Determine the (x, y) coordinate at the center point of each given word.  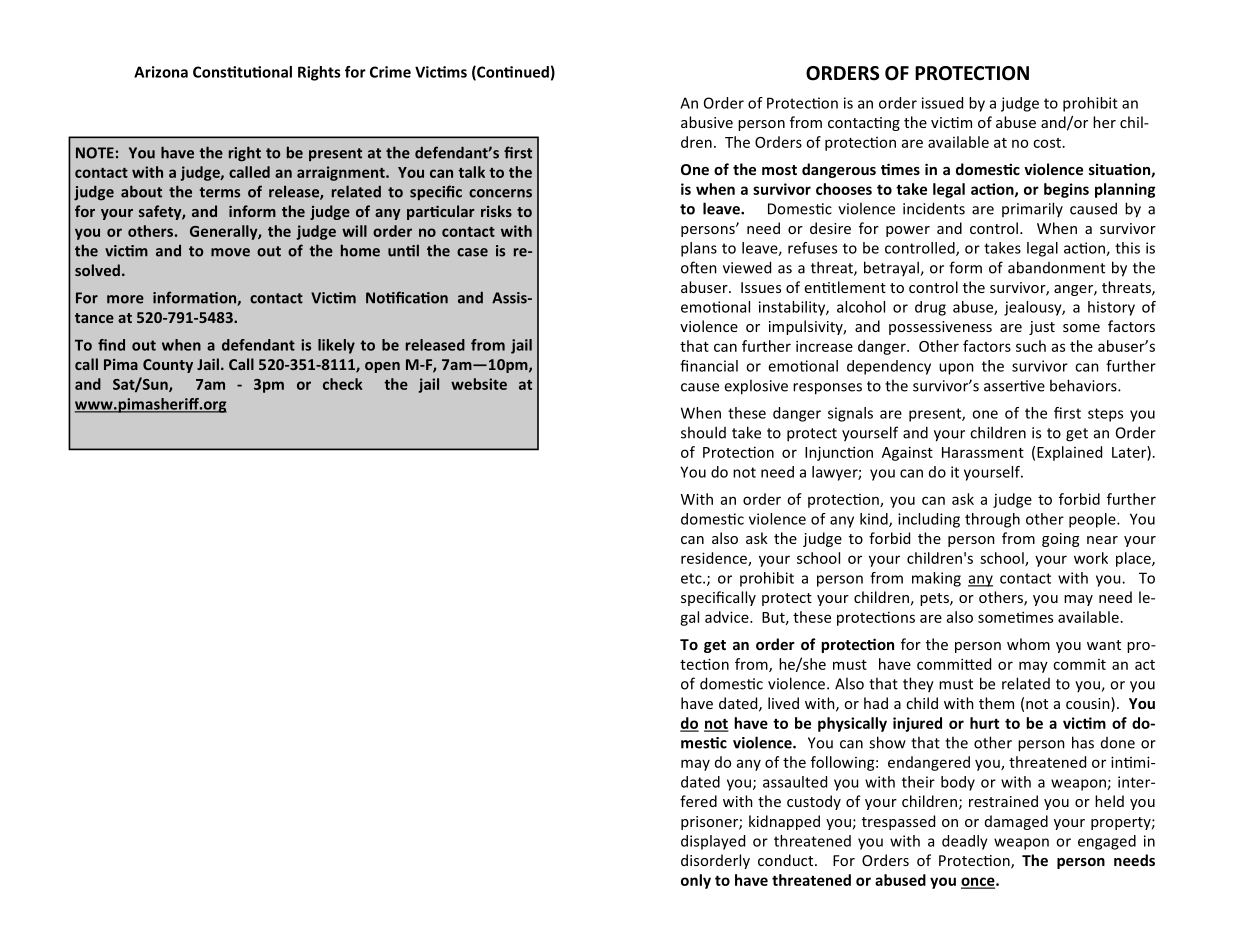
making (936, 579)
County (168, 366)
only (696, 881)
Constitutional (242, 72)
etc (692, 578)
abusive (707, 122)
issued (942, 103)
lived (783, 703)
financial (709, 366)
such (1031, 346)
